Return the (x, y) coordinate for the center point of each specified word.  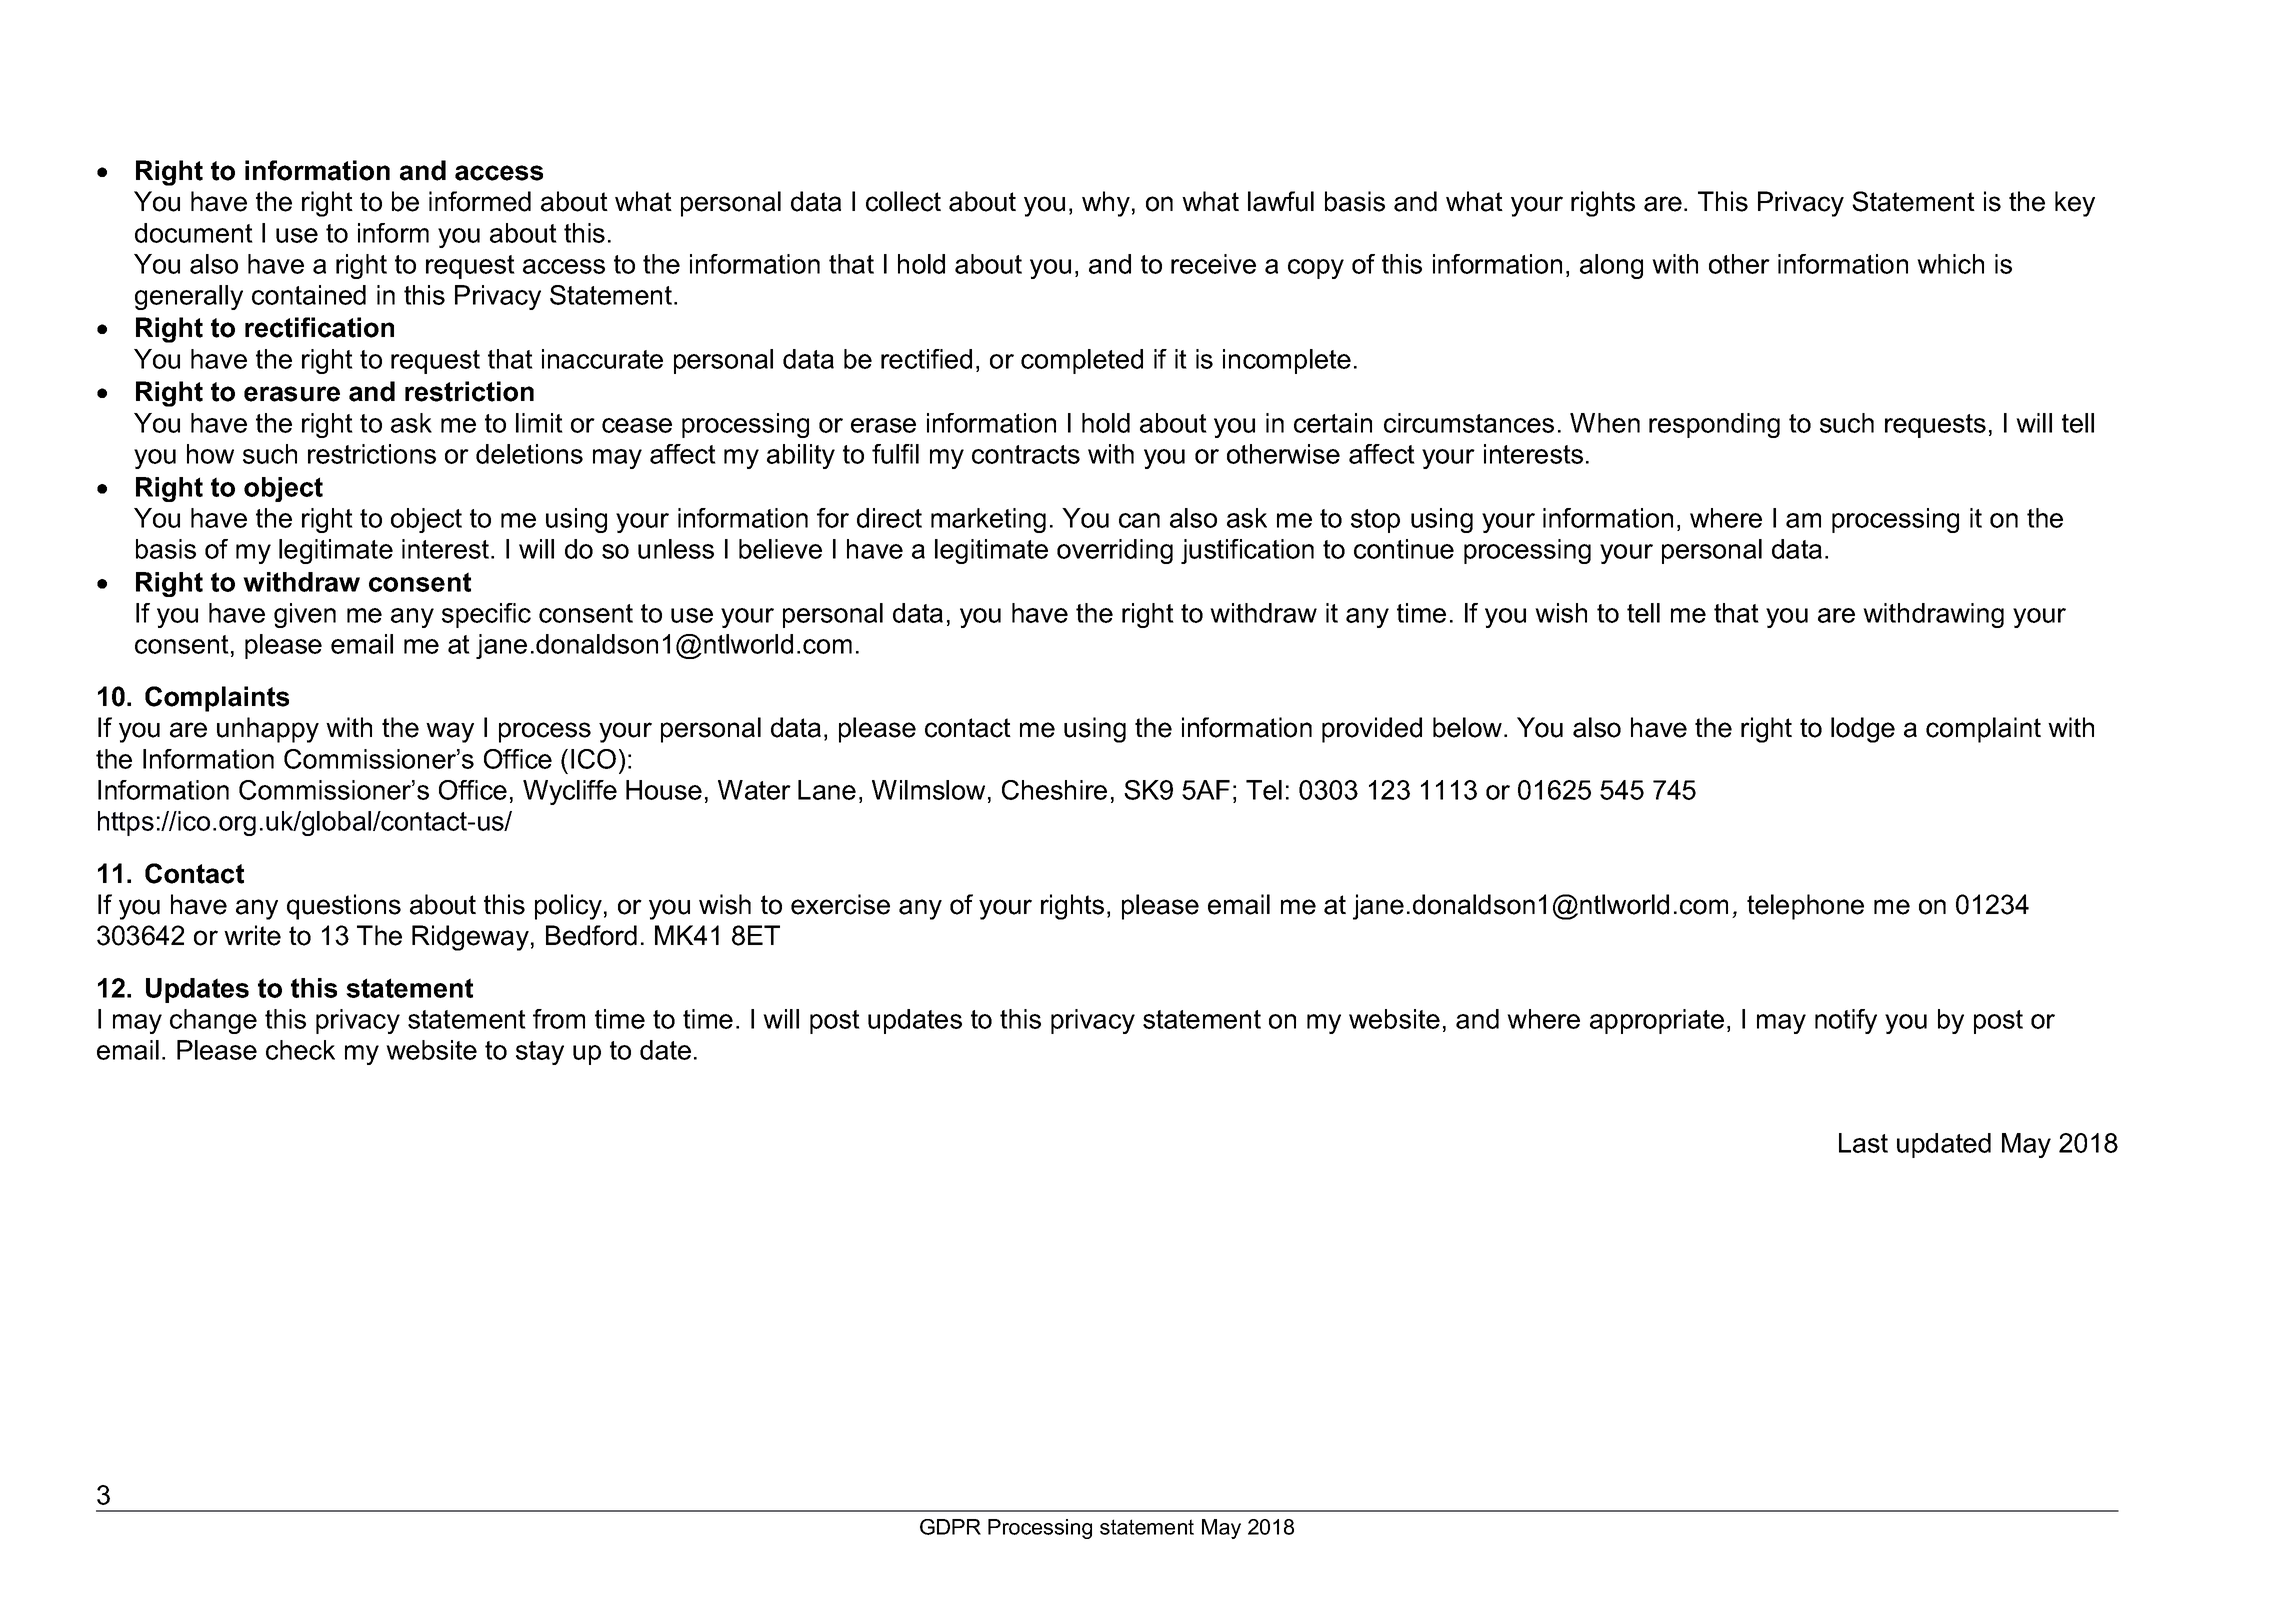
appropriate (1657, 1021)
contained (309, 295)
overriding (1115, 551)
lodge (1863, 730)
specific (486, 615)
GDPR (950, 1527)
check (300, 1050)
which (1950, 264)
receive (1213, 264)
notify (1846, 1021)
